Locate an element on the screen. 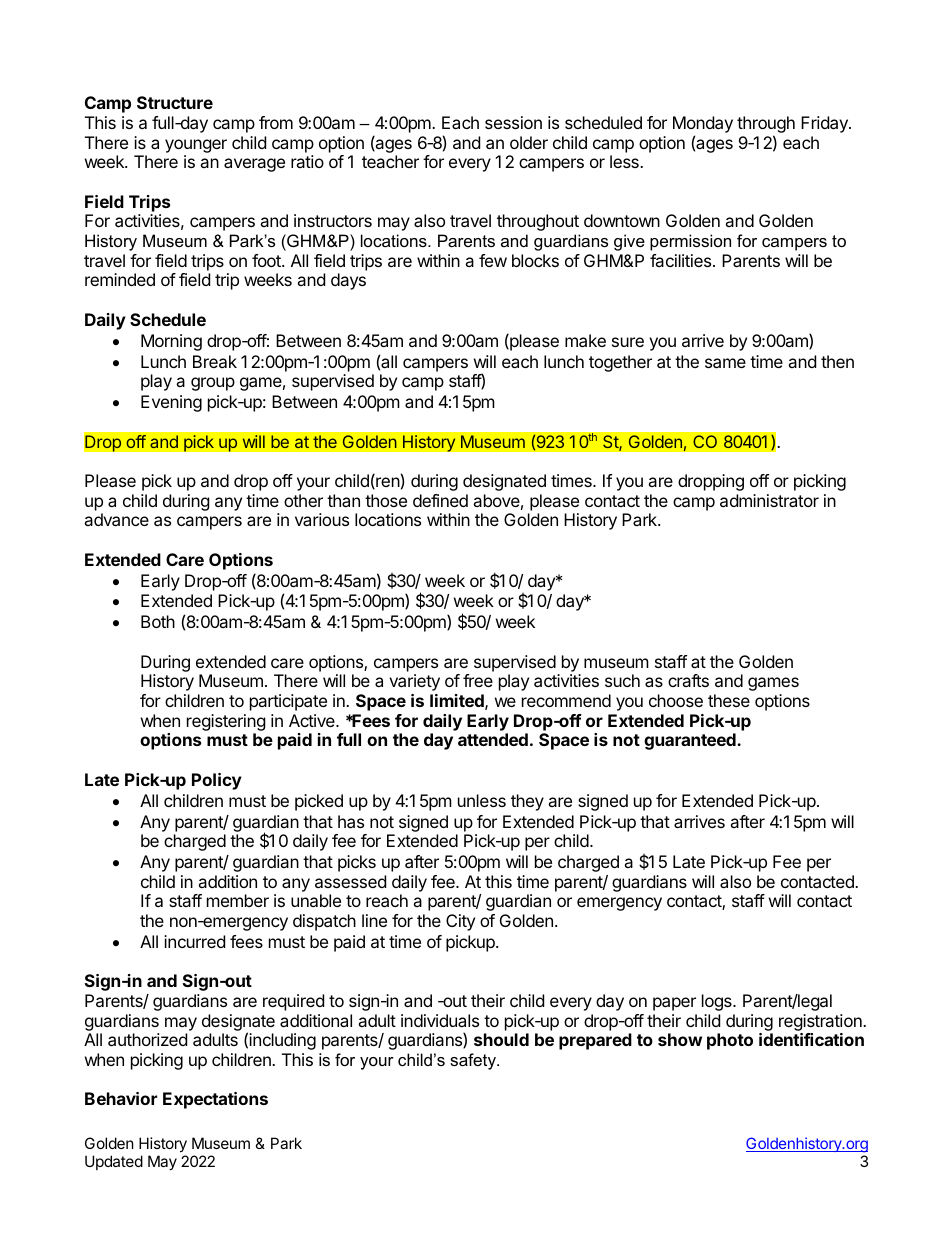 The height and width of the screenshot is (1233, 952). few is located at coordinates (493, 260).
